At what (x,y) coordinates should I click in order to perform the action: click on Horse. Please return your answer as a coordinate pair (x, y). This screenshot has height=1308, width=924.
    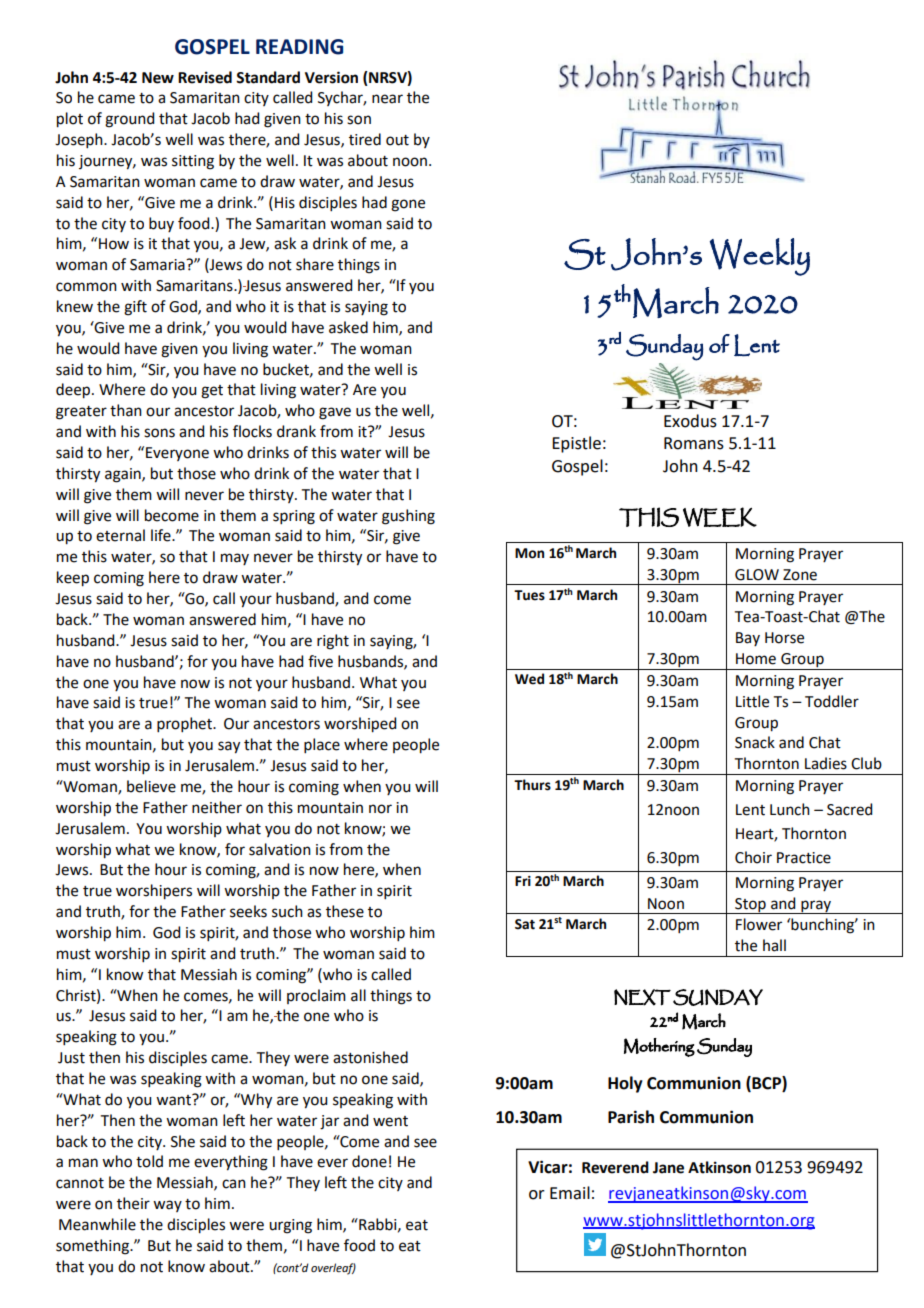
    Looking at the image, I should click on (784, 638).
